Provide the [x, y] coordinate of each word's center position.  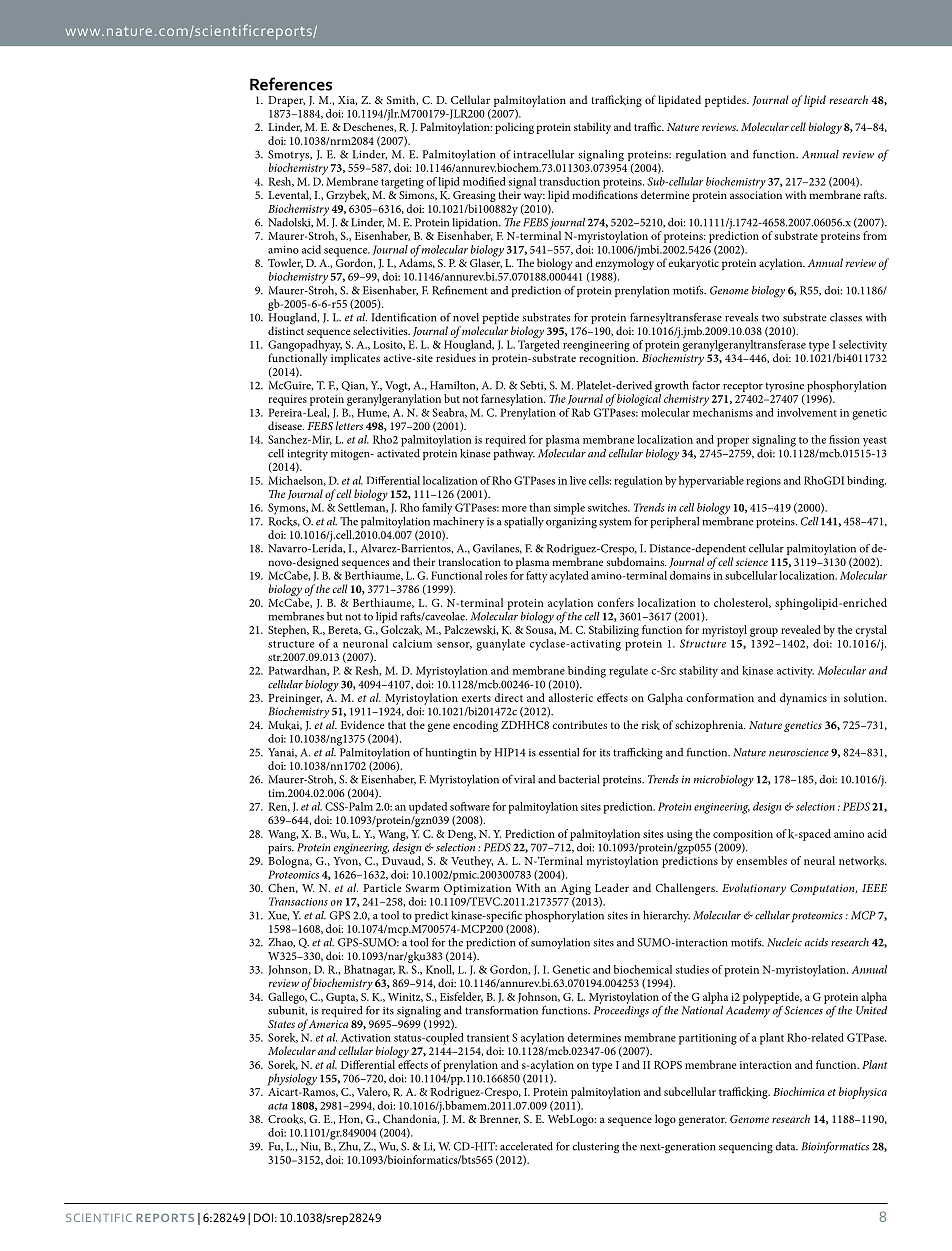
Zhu [350, 1147]
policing [514, 128]
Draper [286, 101]
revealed [801, 629]
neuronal [365, 643]
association [756, 195]
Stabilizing [614, 631]
